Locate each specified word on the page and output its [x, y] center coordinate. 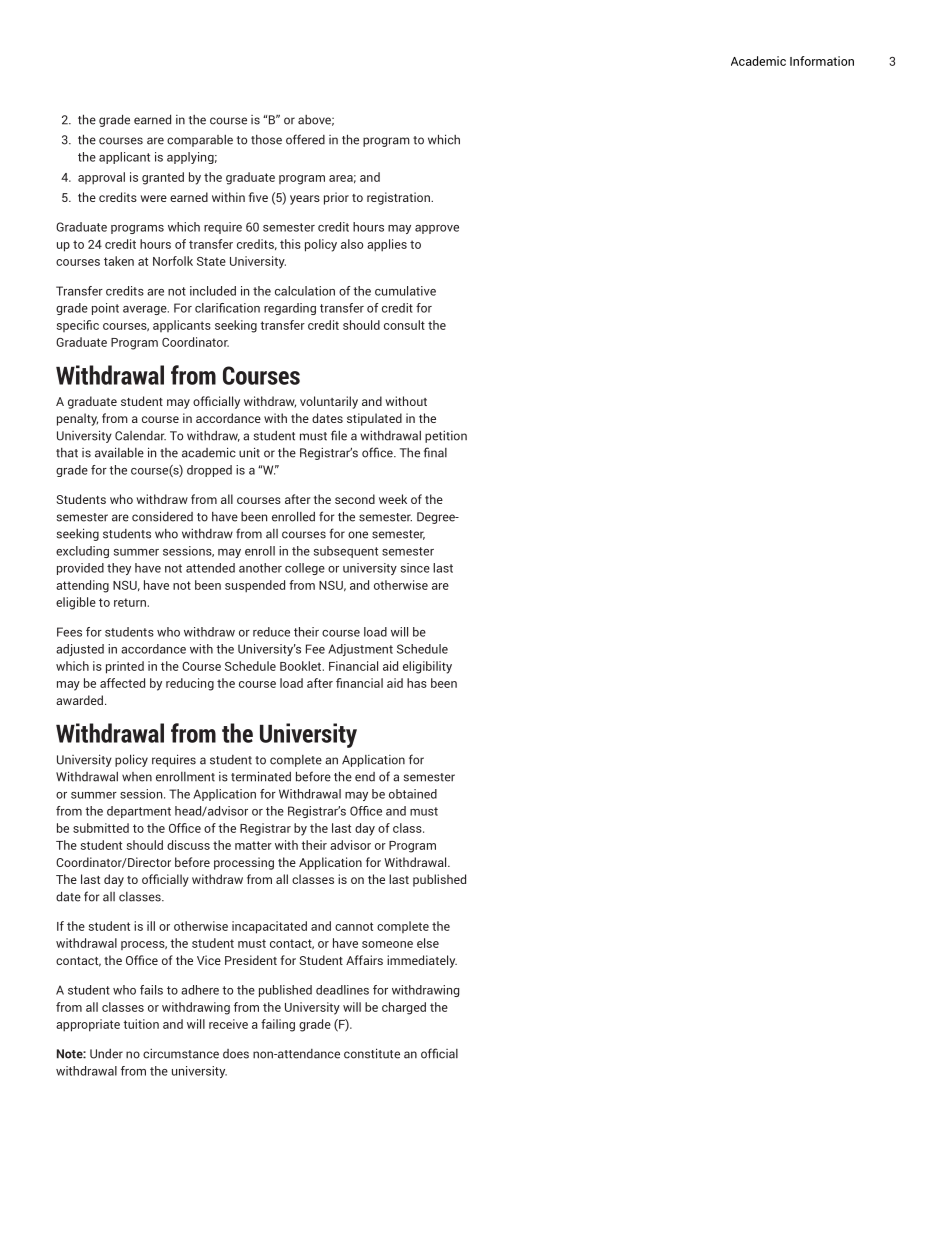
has [417, 683]
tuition [141, 1024]
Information [822, 61]
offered [305, 139]
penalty [77, 419]
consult [404, 325]
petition [446, 437]
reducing [190, 684]
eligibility [427, 667]
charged [404, 1008]
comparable [200, 141]
